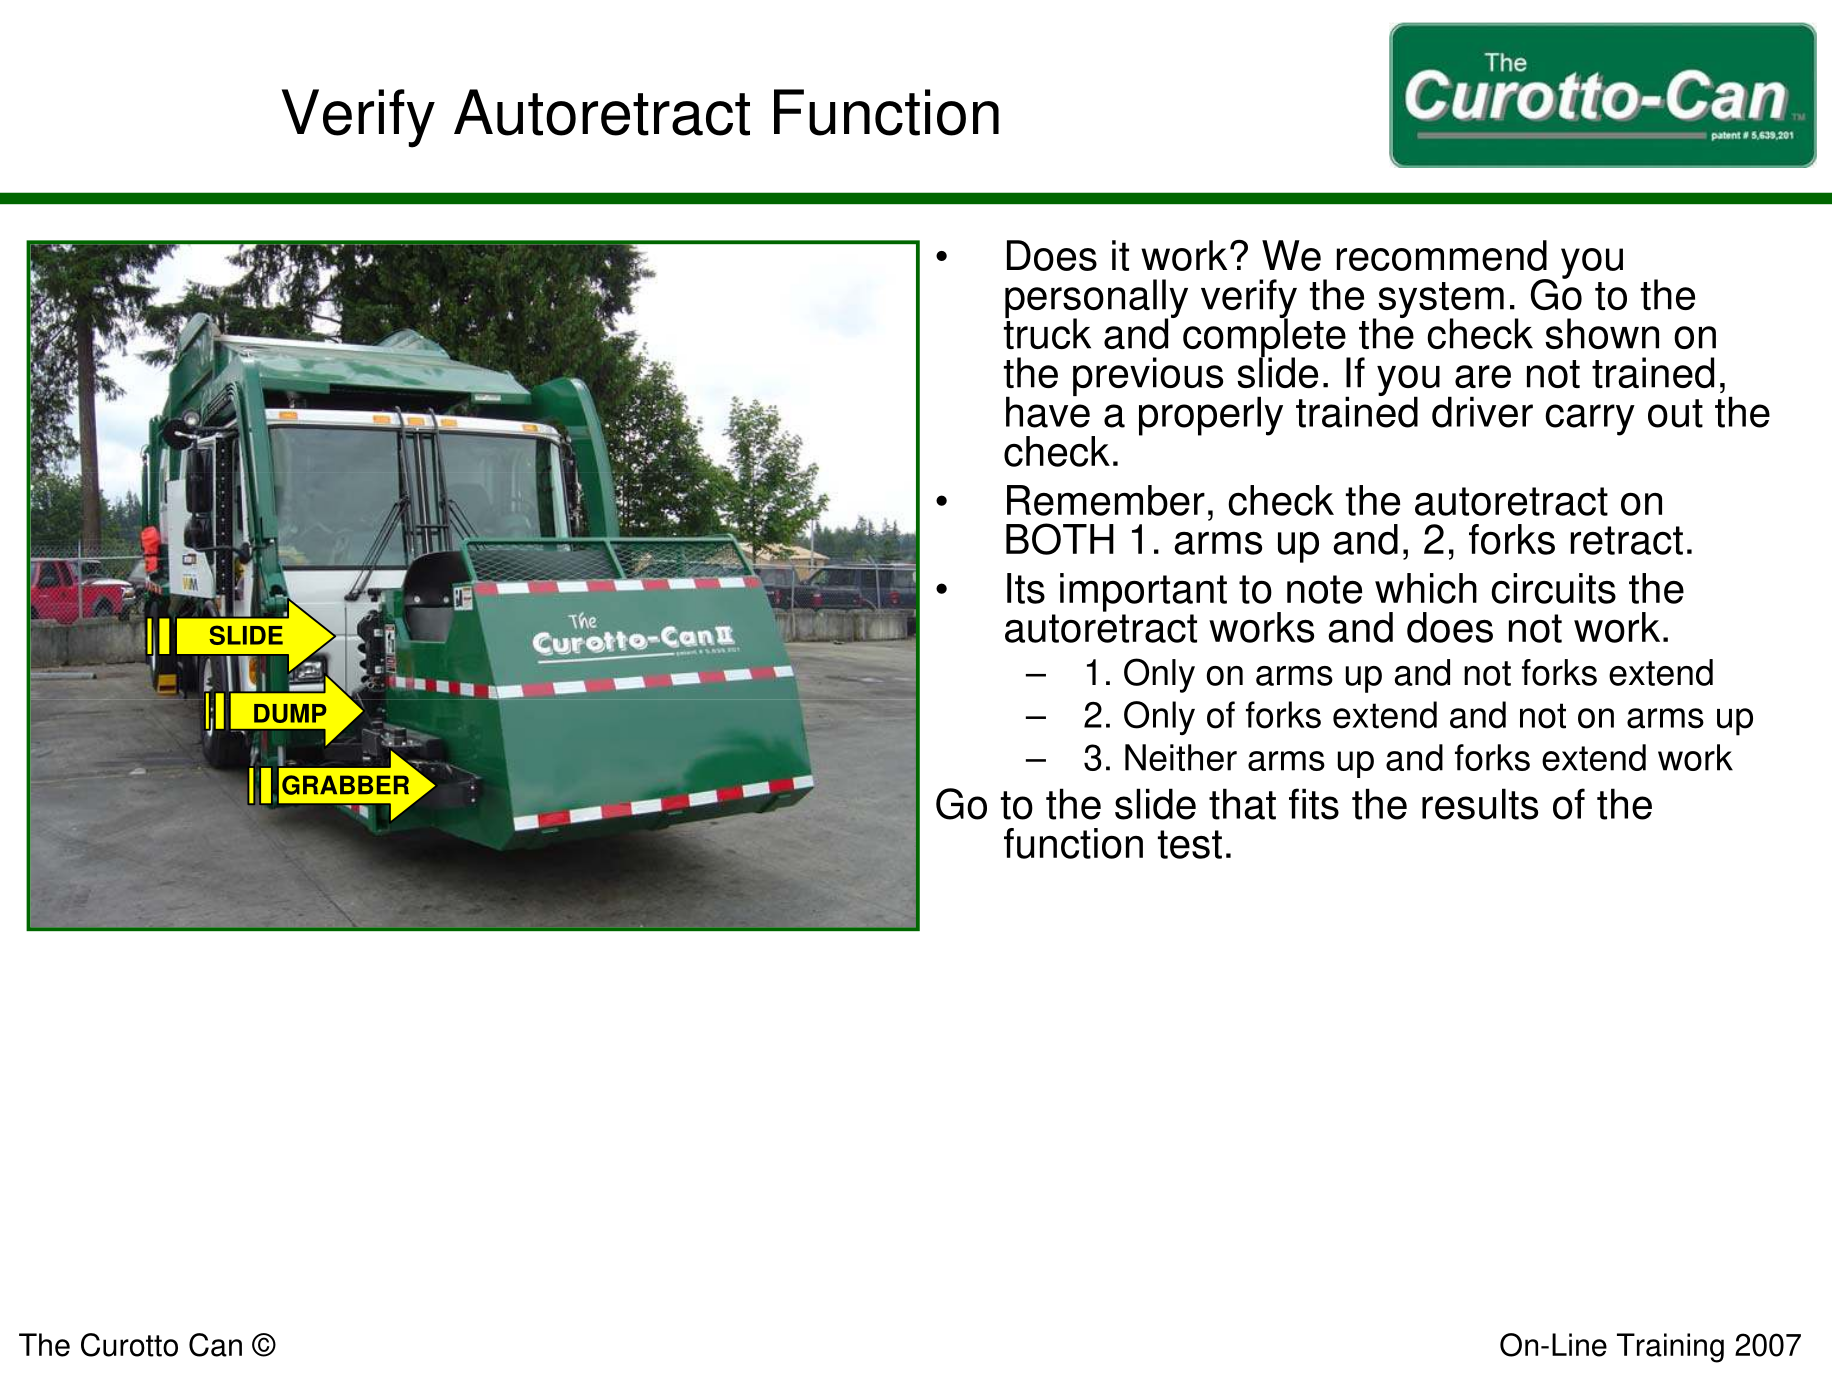 This image has height=1374, width=1832. Describe the element at coordinates (1143, 592) in the image. I see `important` at that location.
